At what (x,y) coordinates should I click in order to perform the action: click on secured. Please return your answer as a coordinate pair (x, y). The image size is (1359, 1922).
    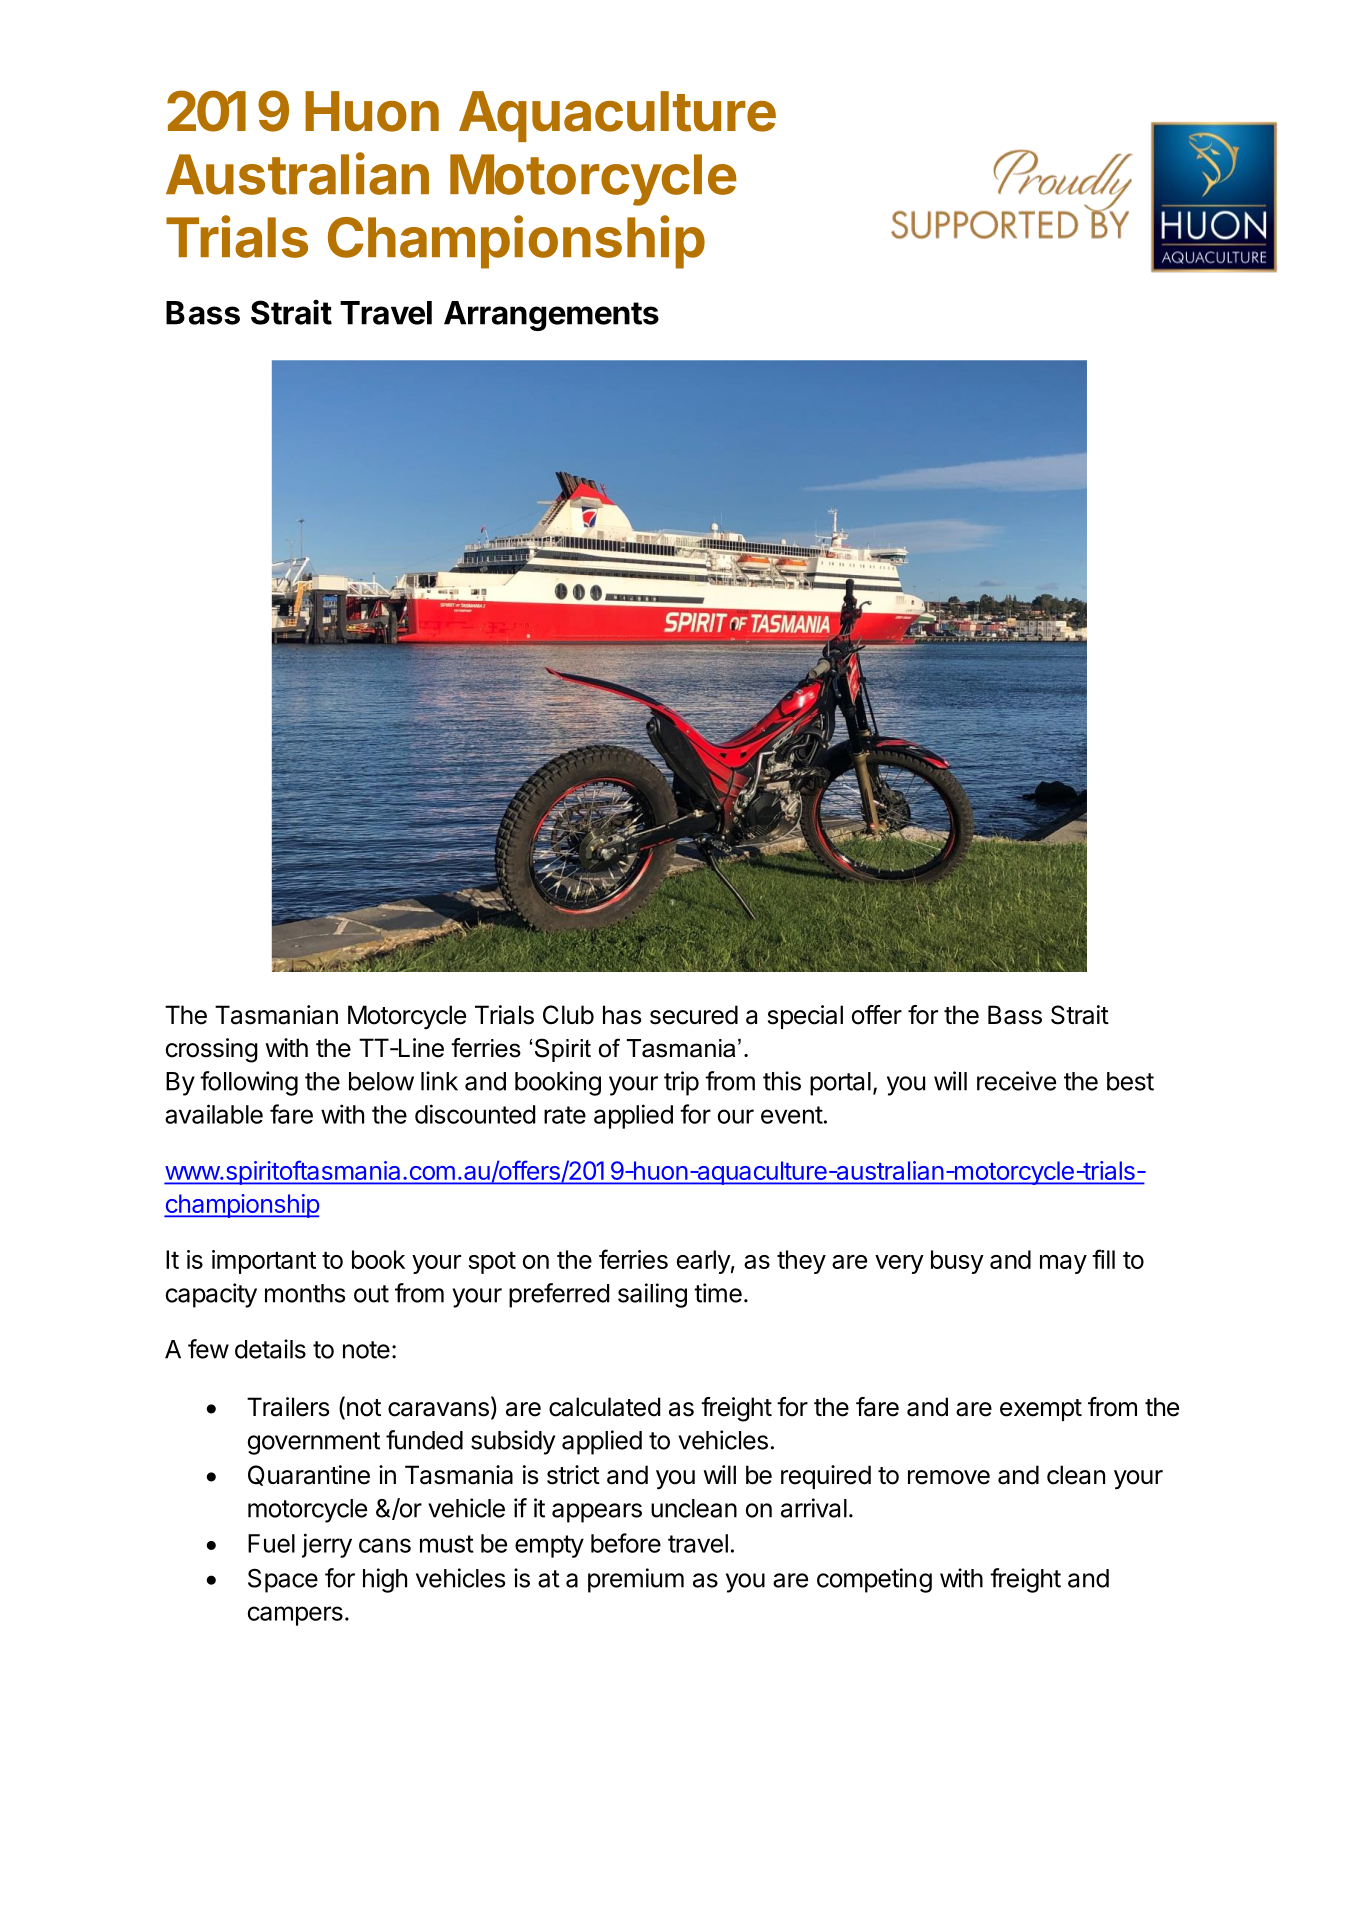
    Looking at the image, I should click on (694, 1015).
